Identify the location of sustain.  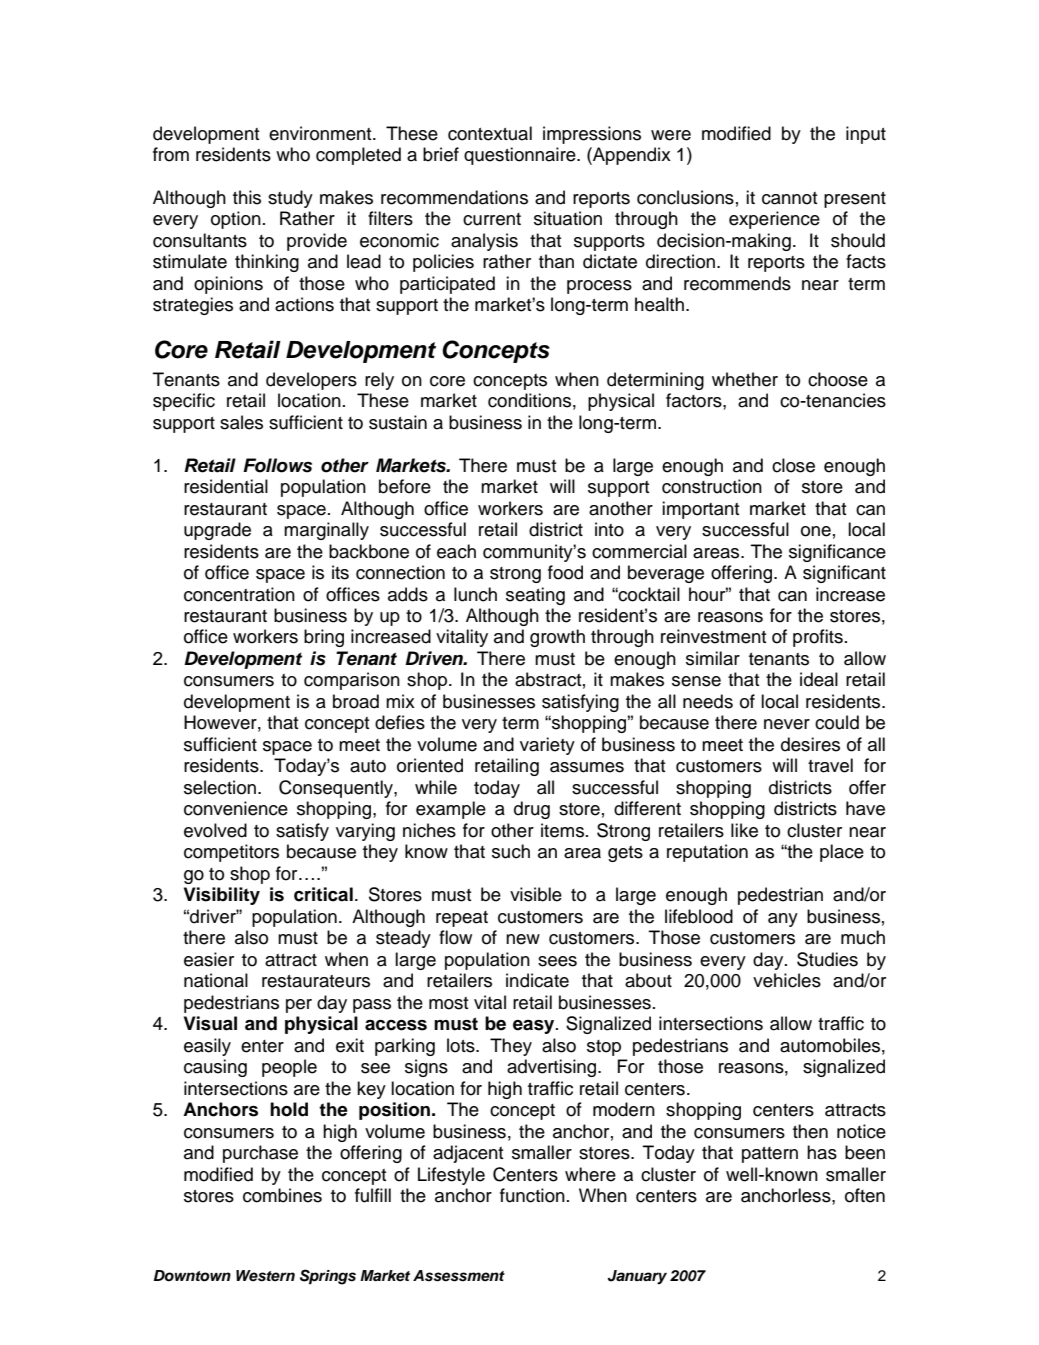
(398, 422).
